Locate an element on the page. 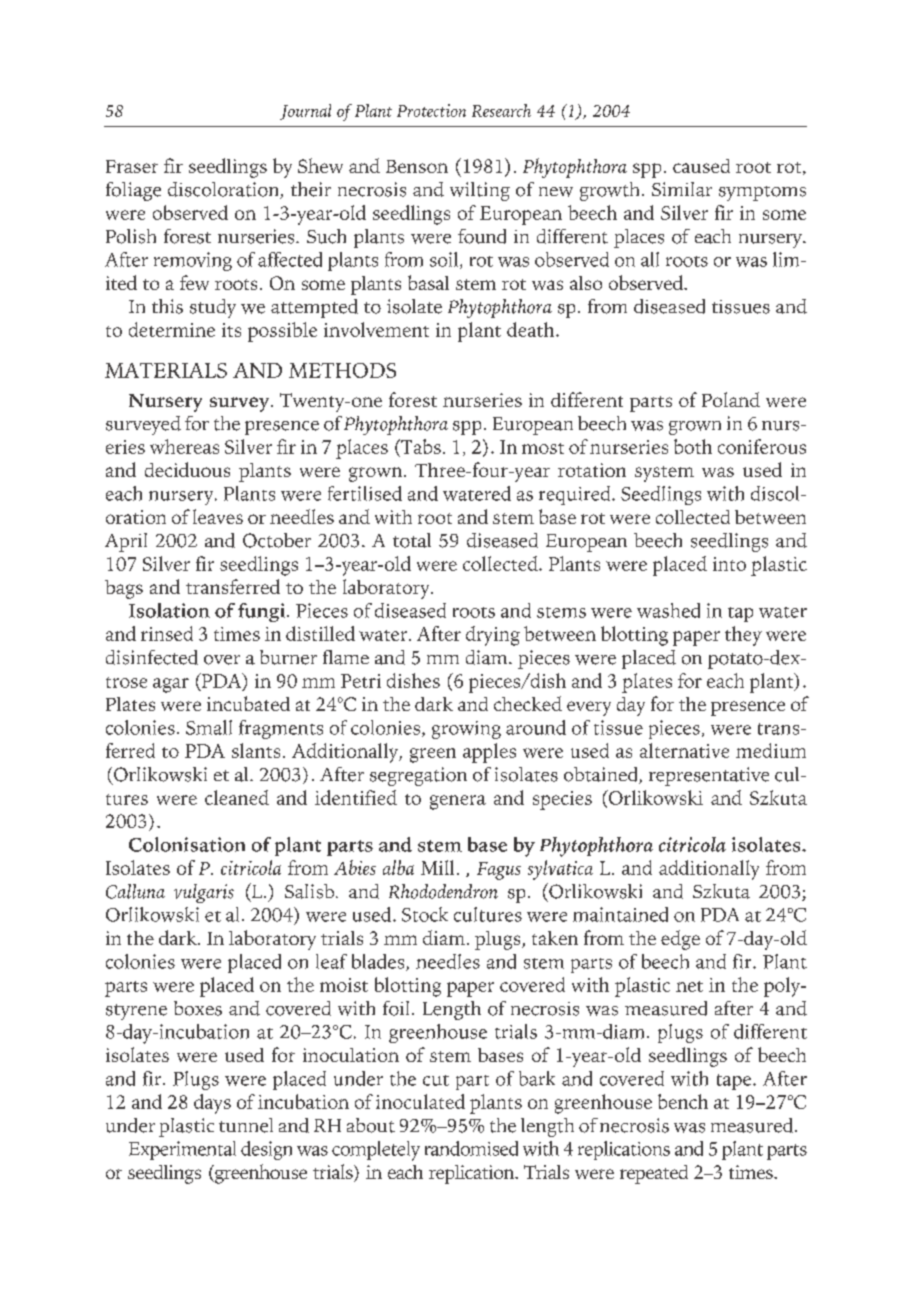 The height and width of the document is (1316, 901). both is located at coordinates (693, 446).
